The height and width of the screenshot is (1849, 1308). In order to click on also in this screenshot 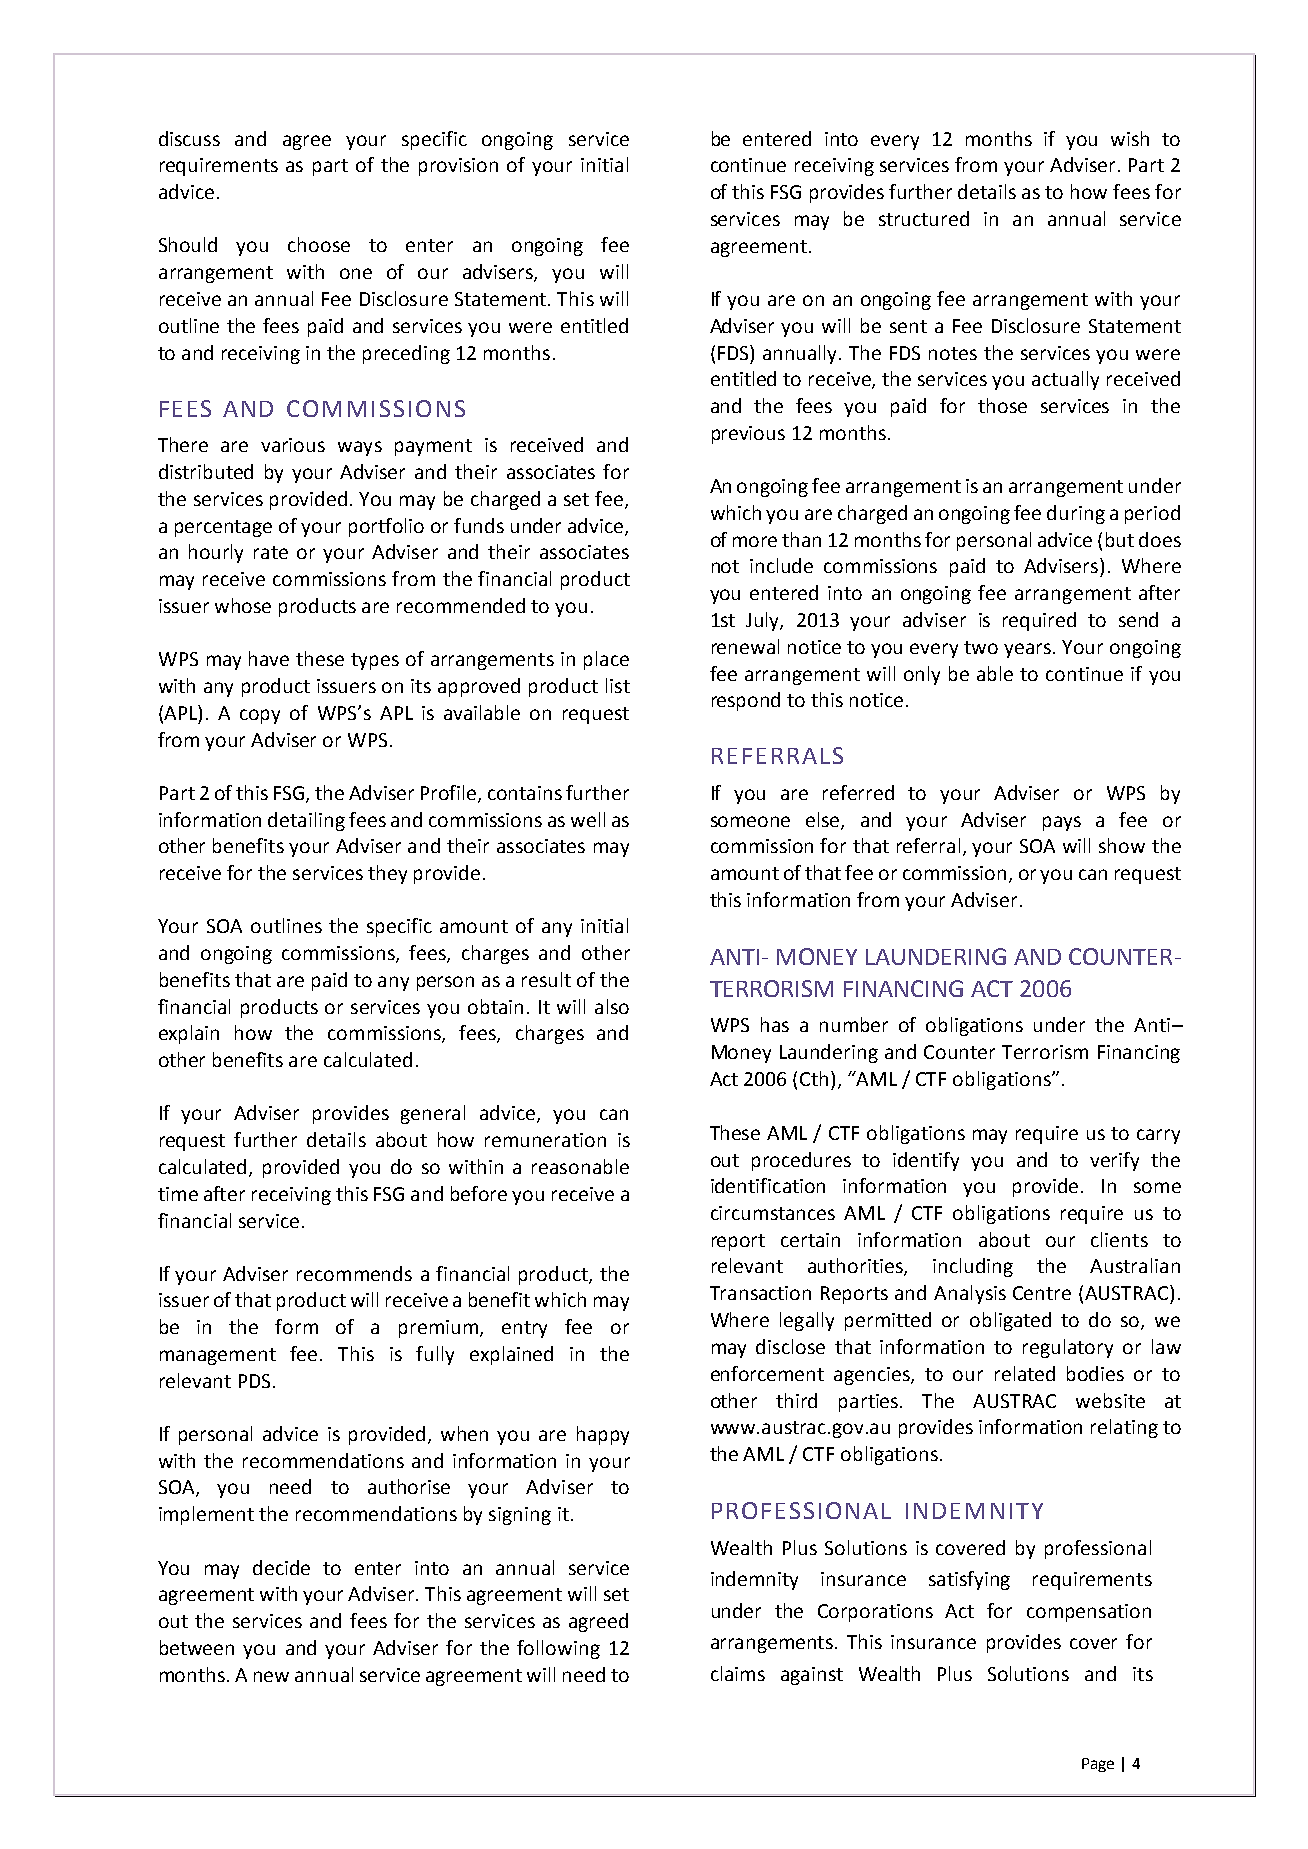, I will do `click(612, 1006)`.
